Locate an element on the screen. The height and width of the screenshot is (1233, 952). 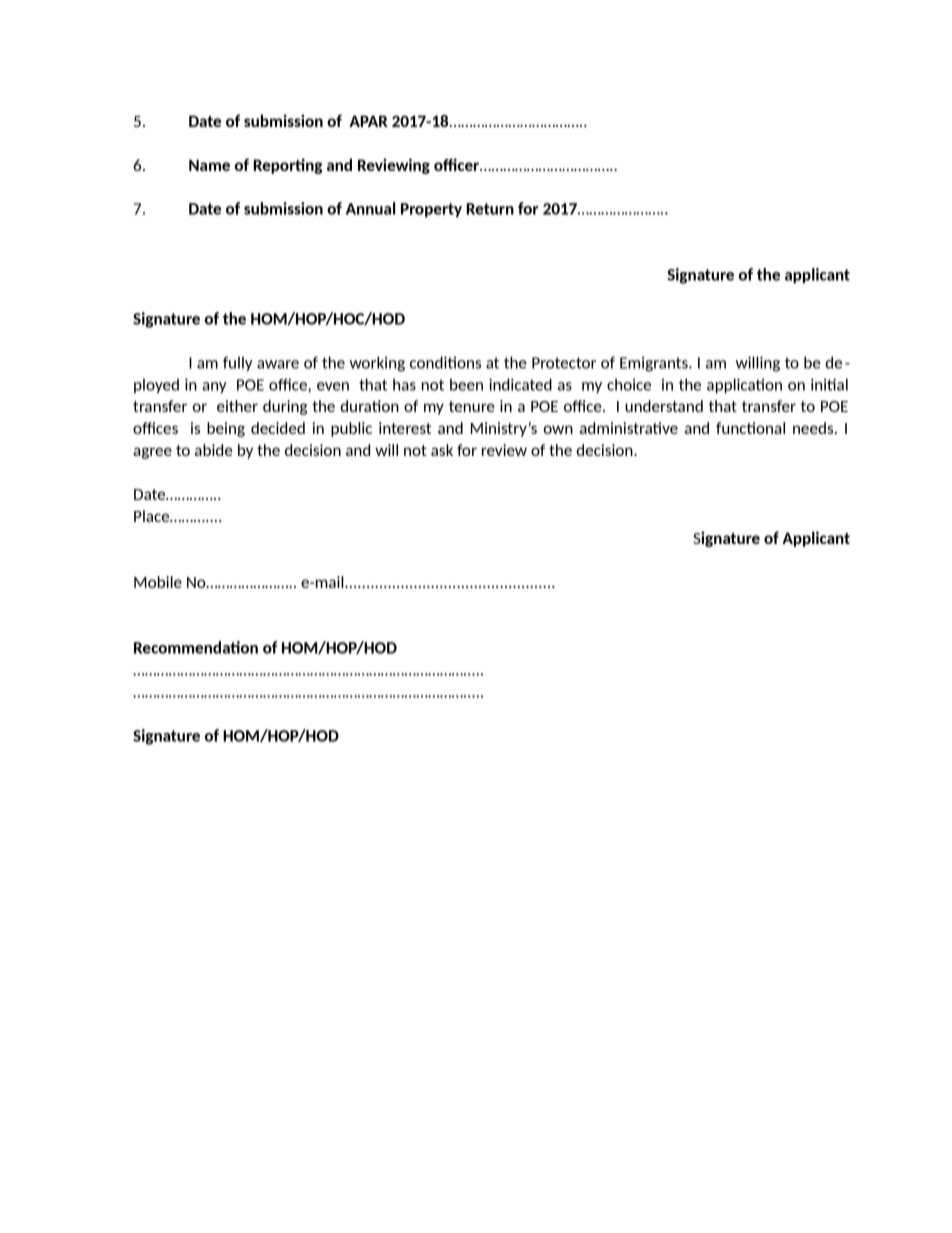
Recommendation is located at coordinates (196, 647).
